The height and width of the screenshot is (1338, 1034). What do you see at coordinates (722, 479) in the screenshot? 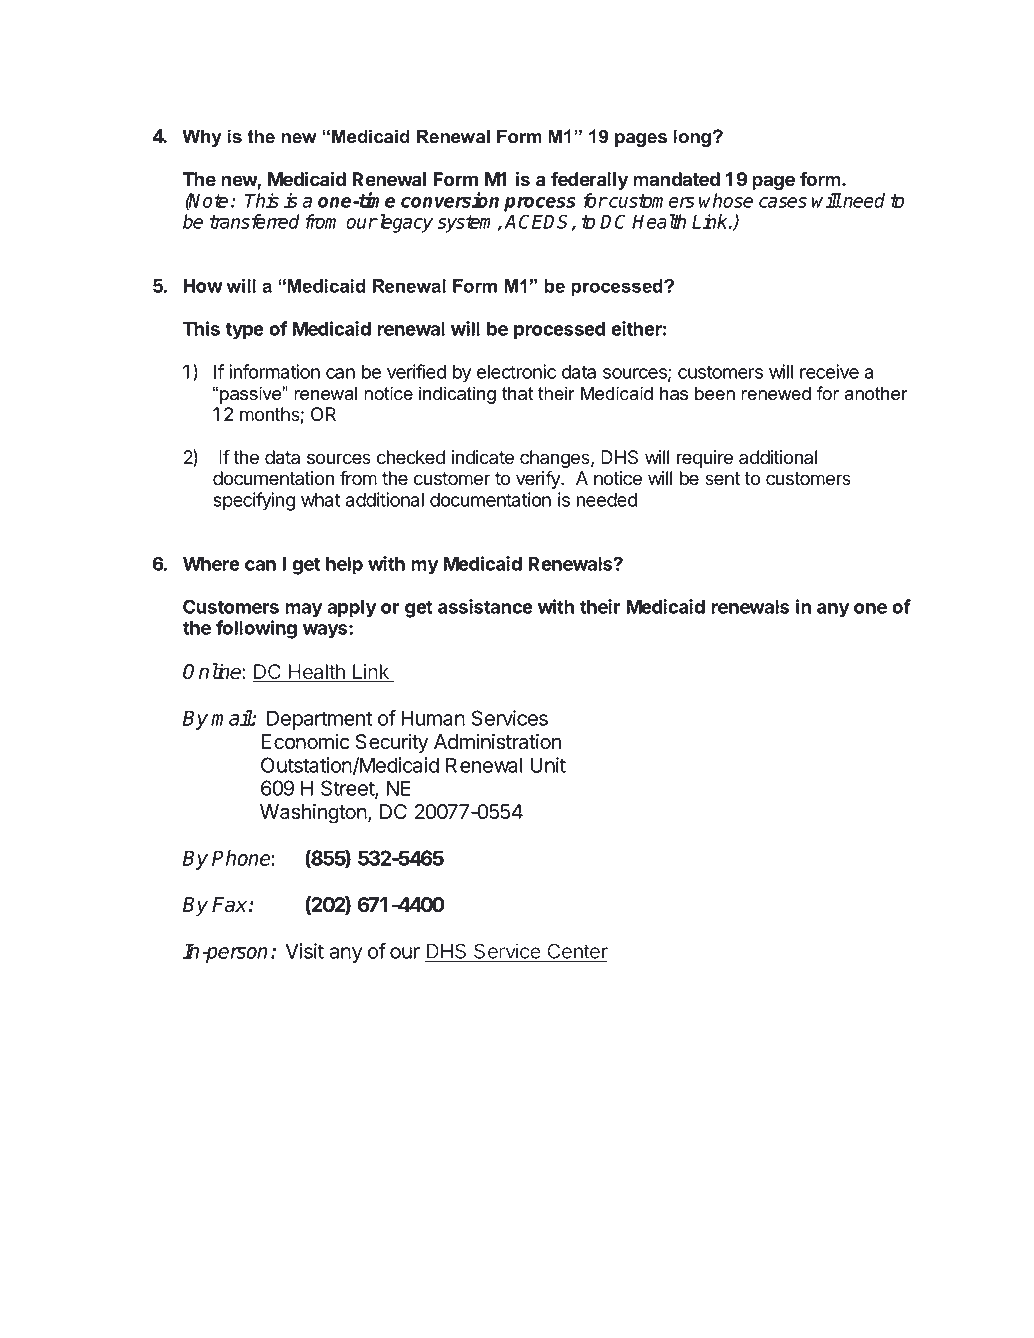
I see `sent` at bounding box center [722, 479].
